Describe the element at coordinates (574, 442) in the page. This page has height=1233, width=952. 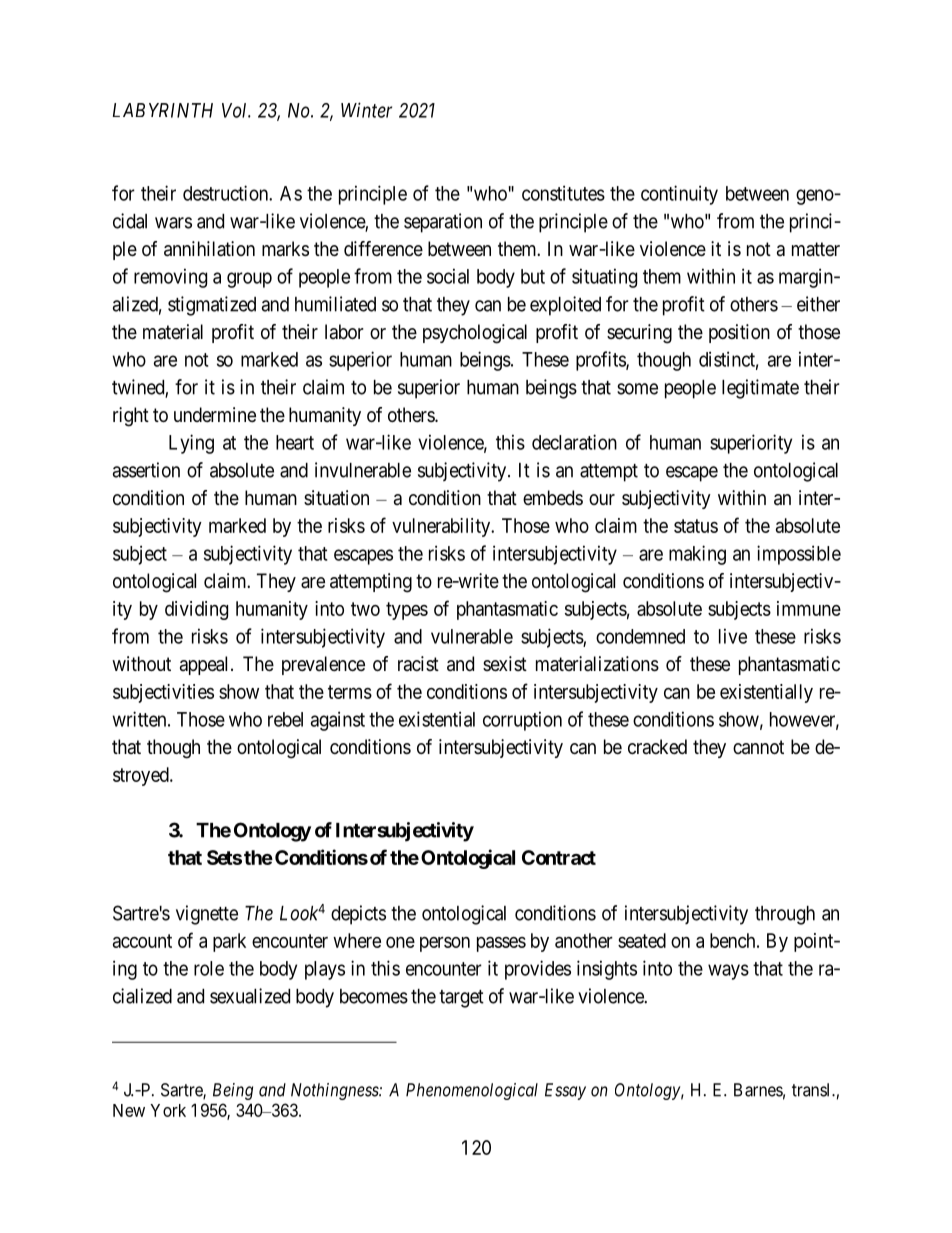
I see `declaration` at that location.
